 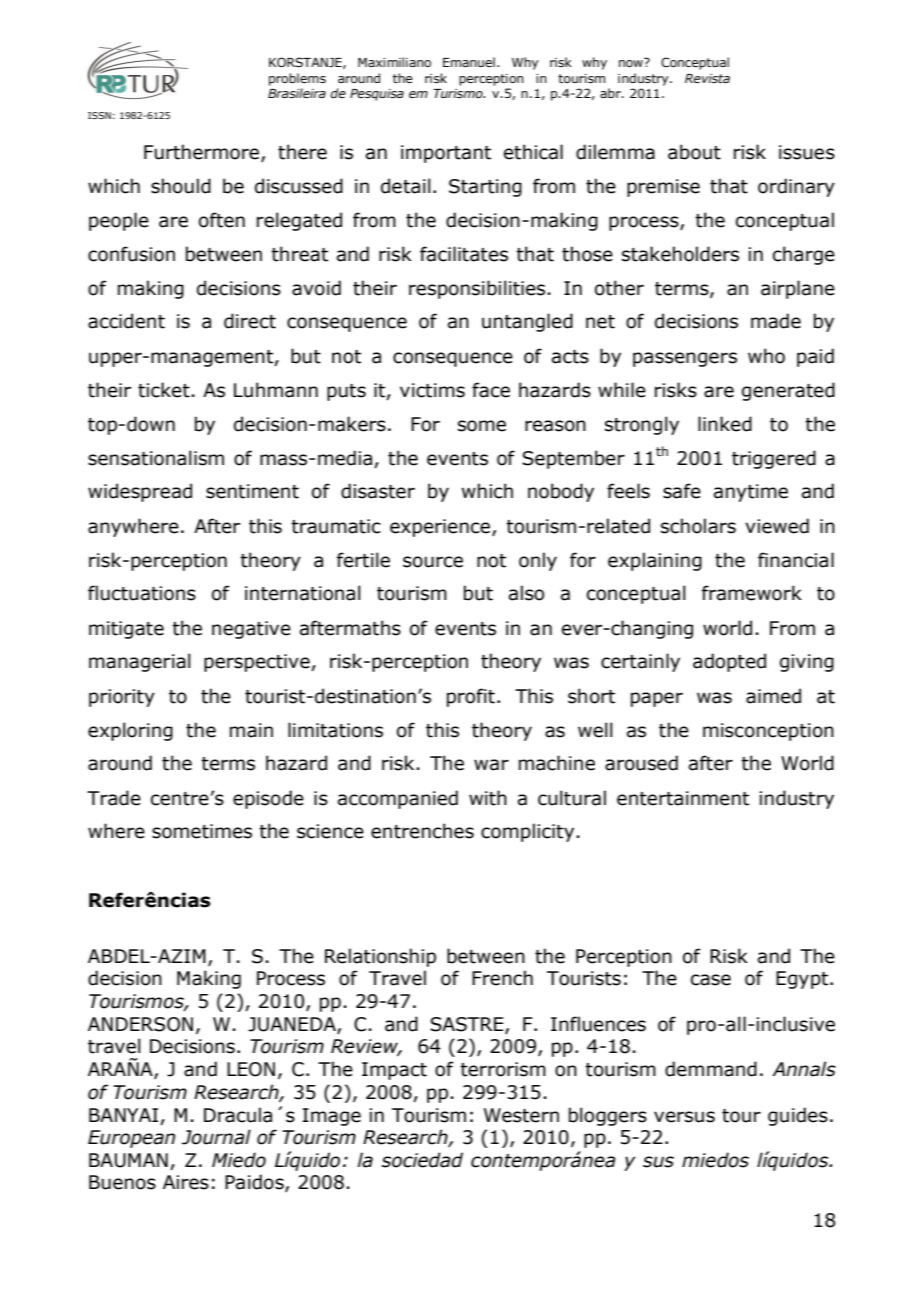 I want to click on victims, so click(x=432, y=390).
